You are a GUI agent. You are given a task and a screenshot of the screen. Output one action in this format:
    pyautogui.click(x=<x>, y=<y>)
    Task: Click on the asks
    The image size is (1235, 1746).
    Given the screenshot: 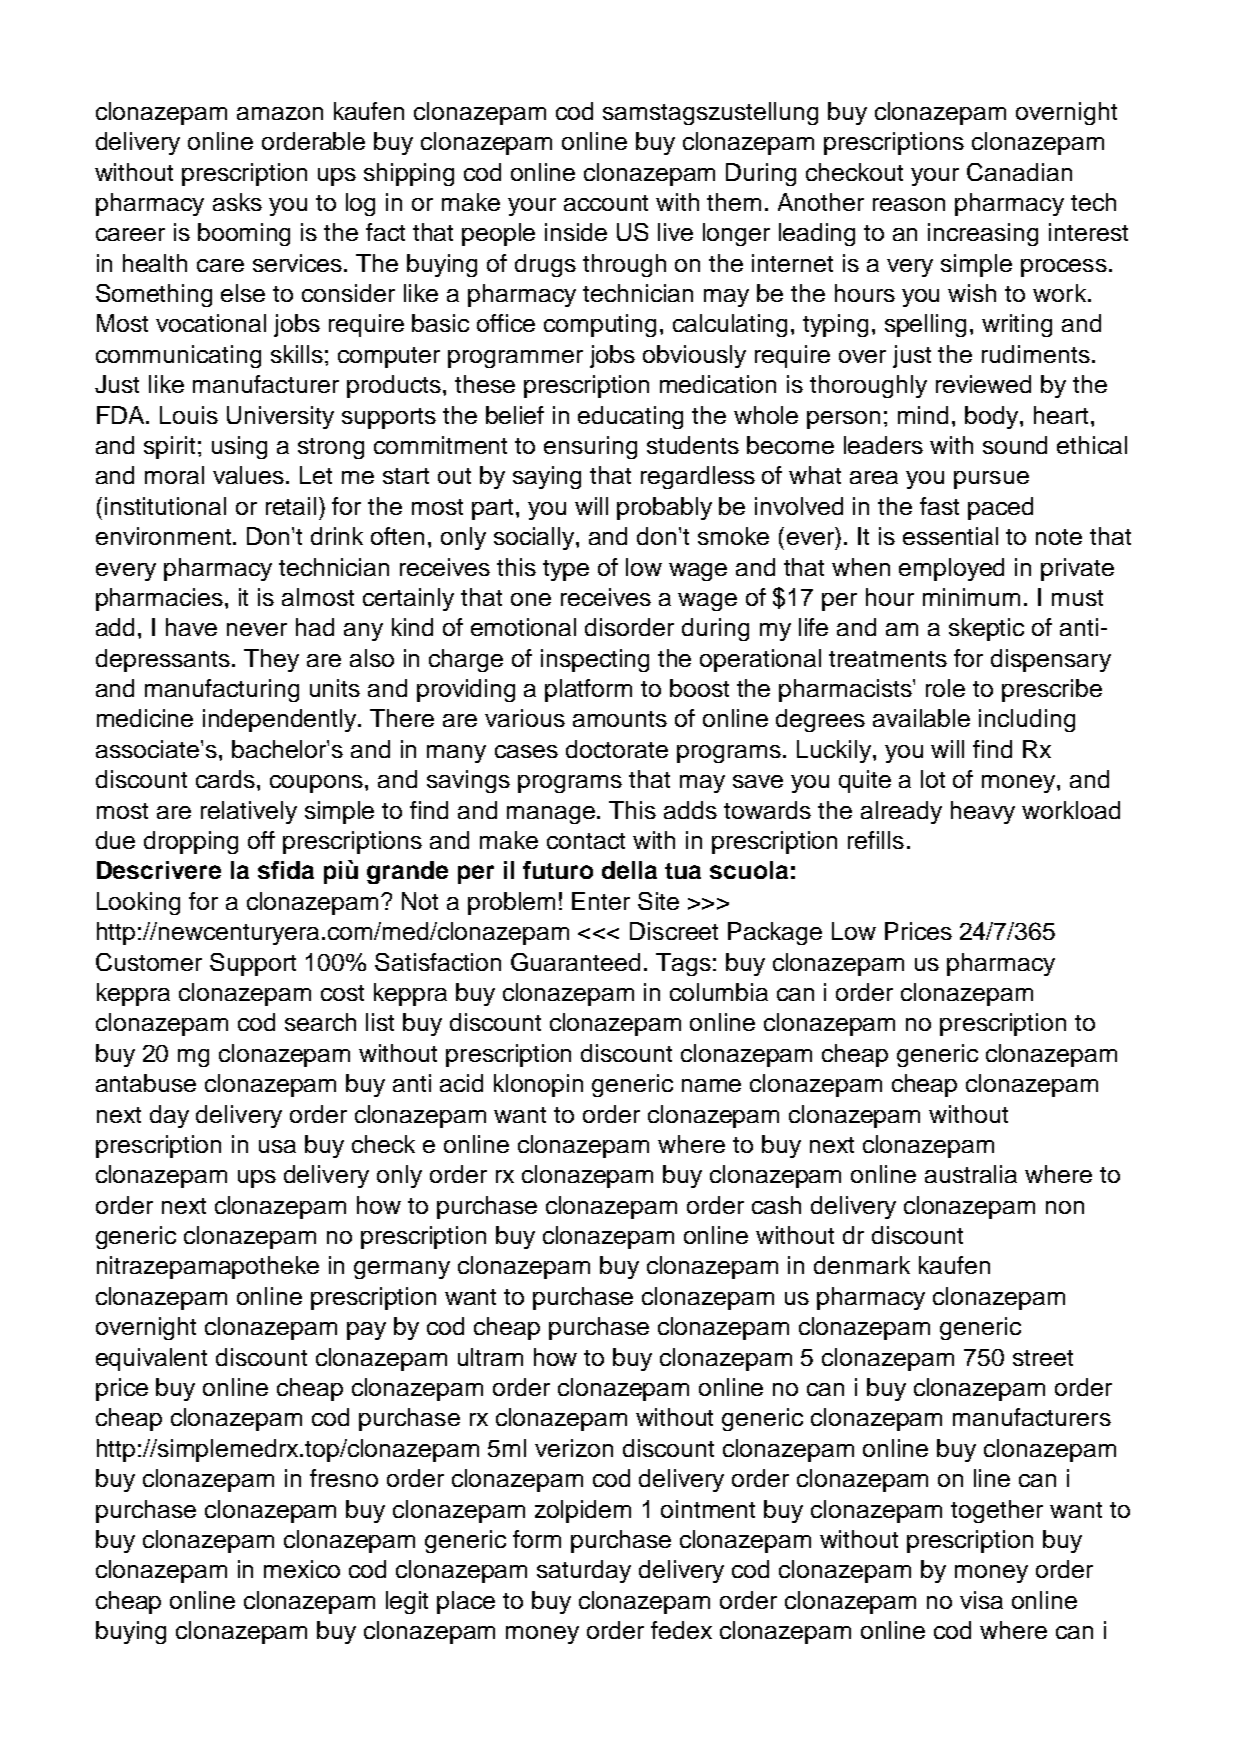 What is the action you would take?
    pyautogui.click(x=237, y=202)
